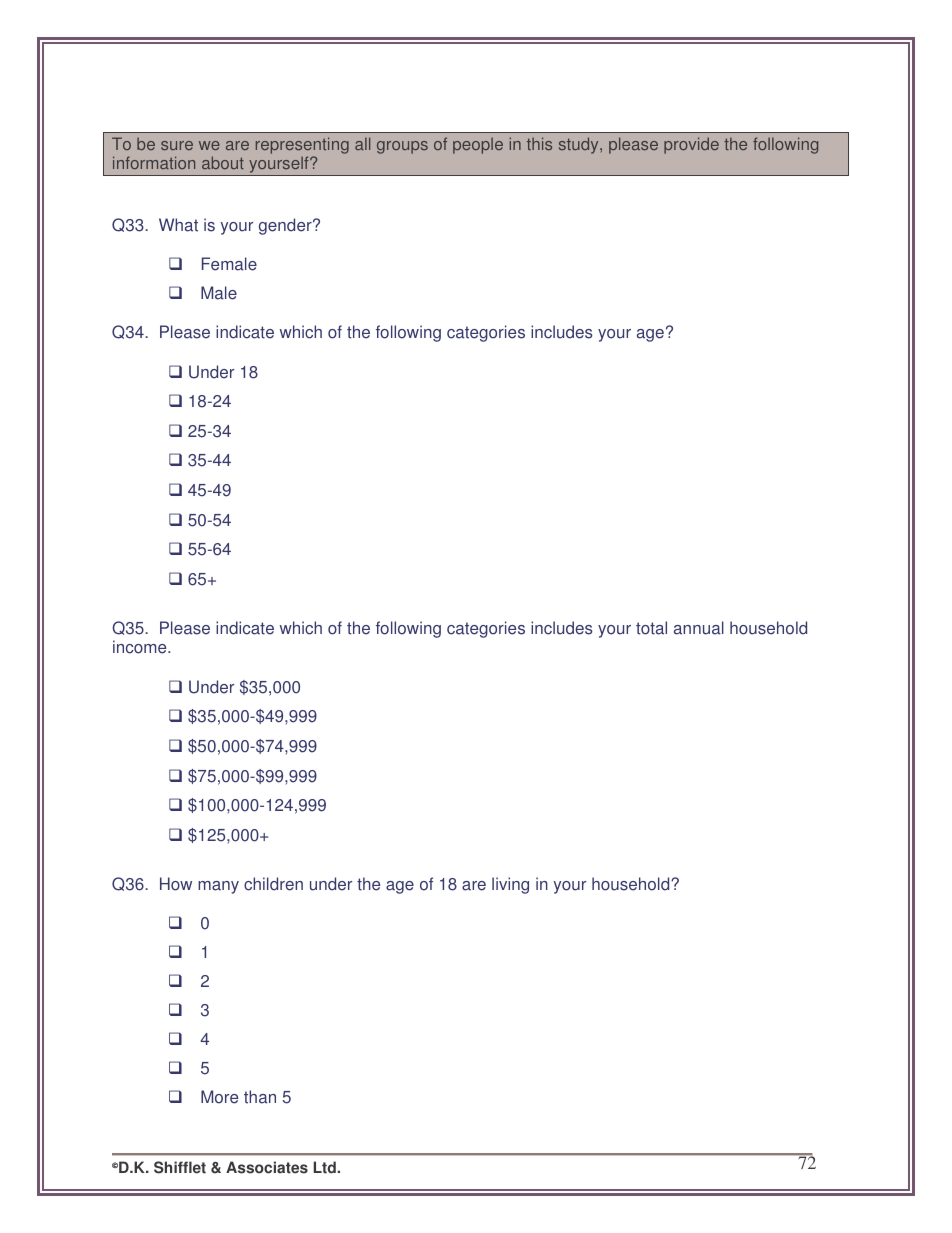  What do you see at coordinates (699, 628) in the screenshot?
I see `annual` at bounding box center [699, 628].
